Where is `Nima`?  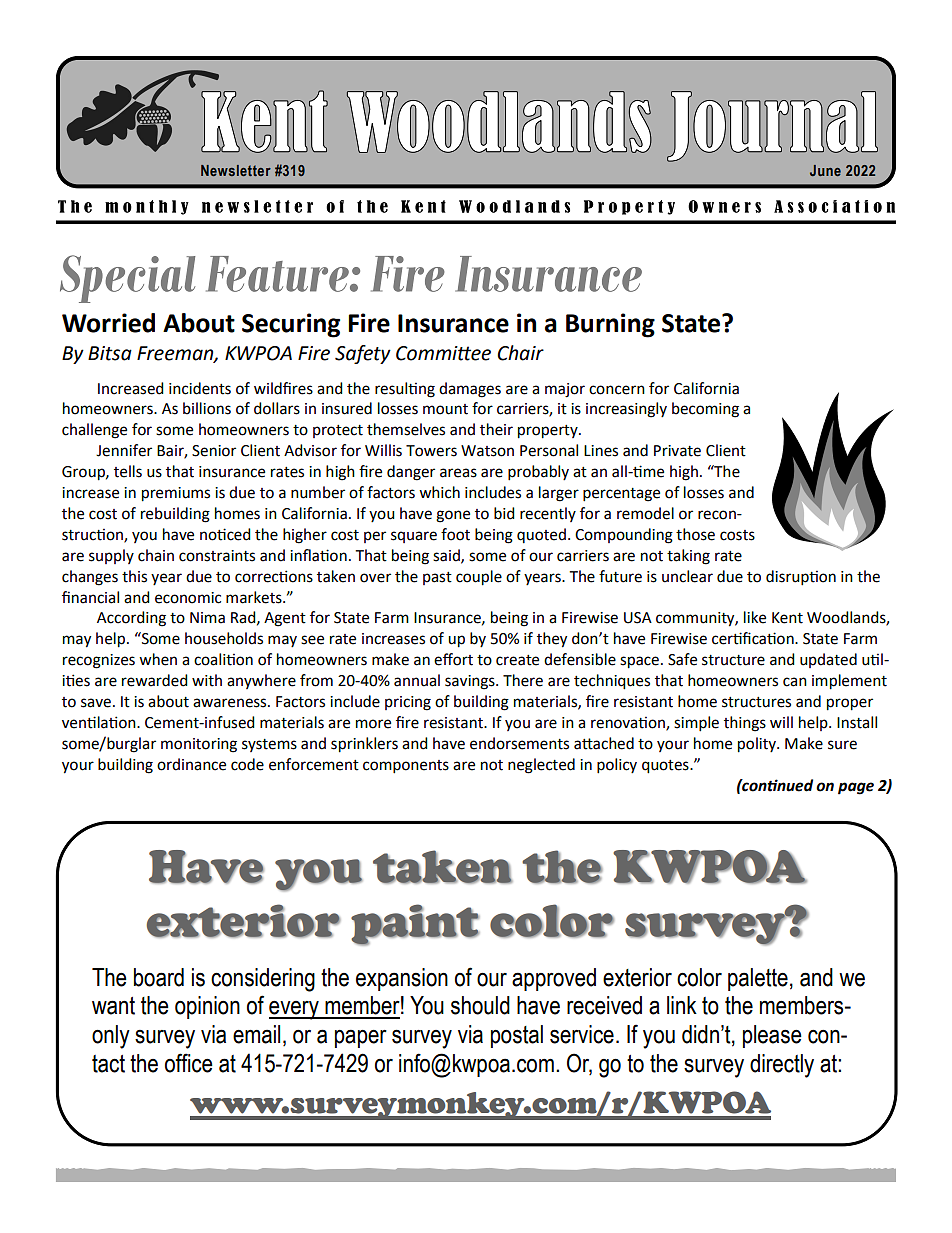
Nima is located at coordinates (207, 618).
